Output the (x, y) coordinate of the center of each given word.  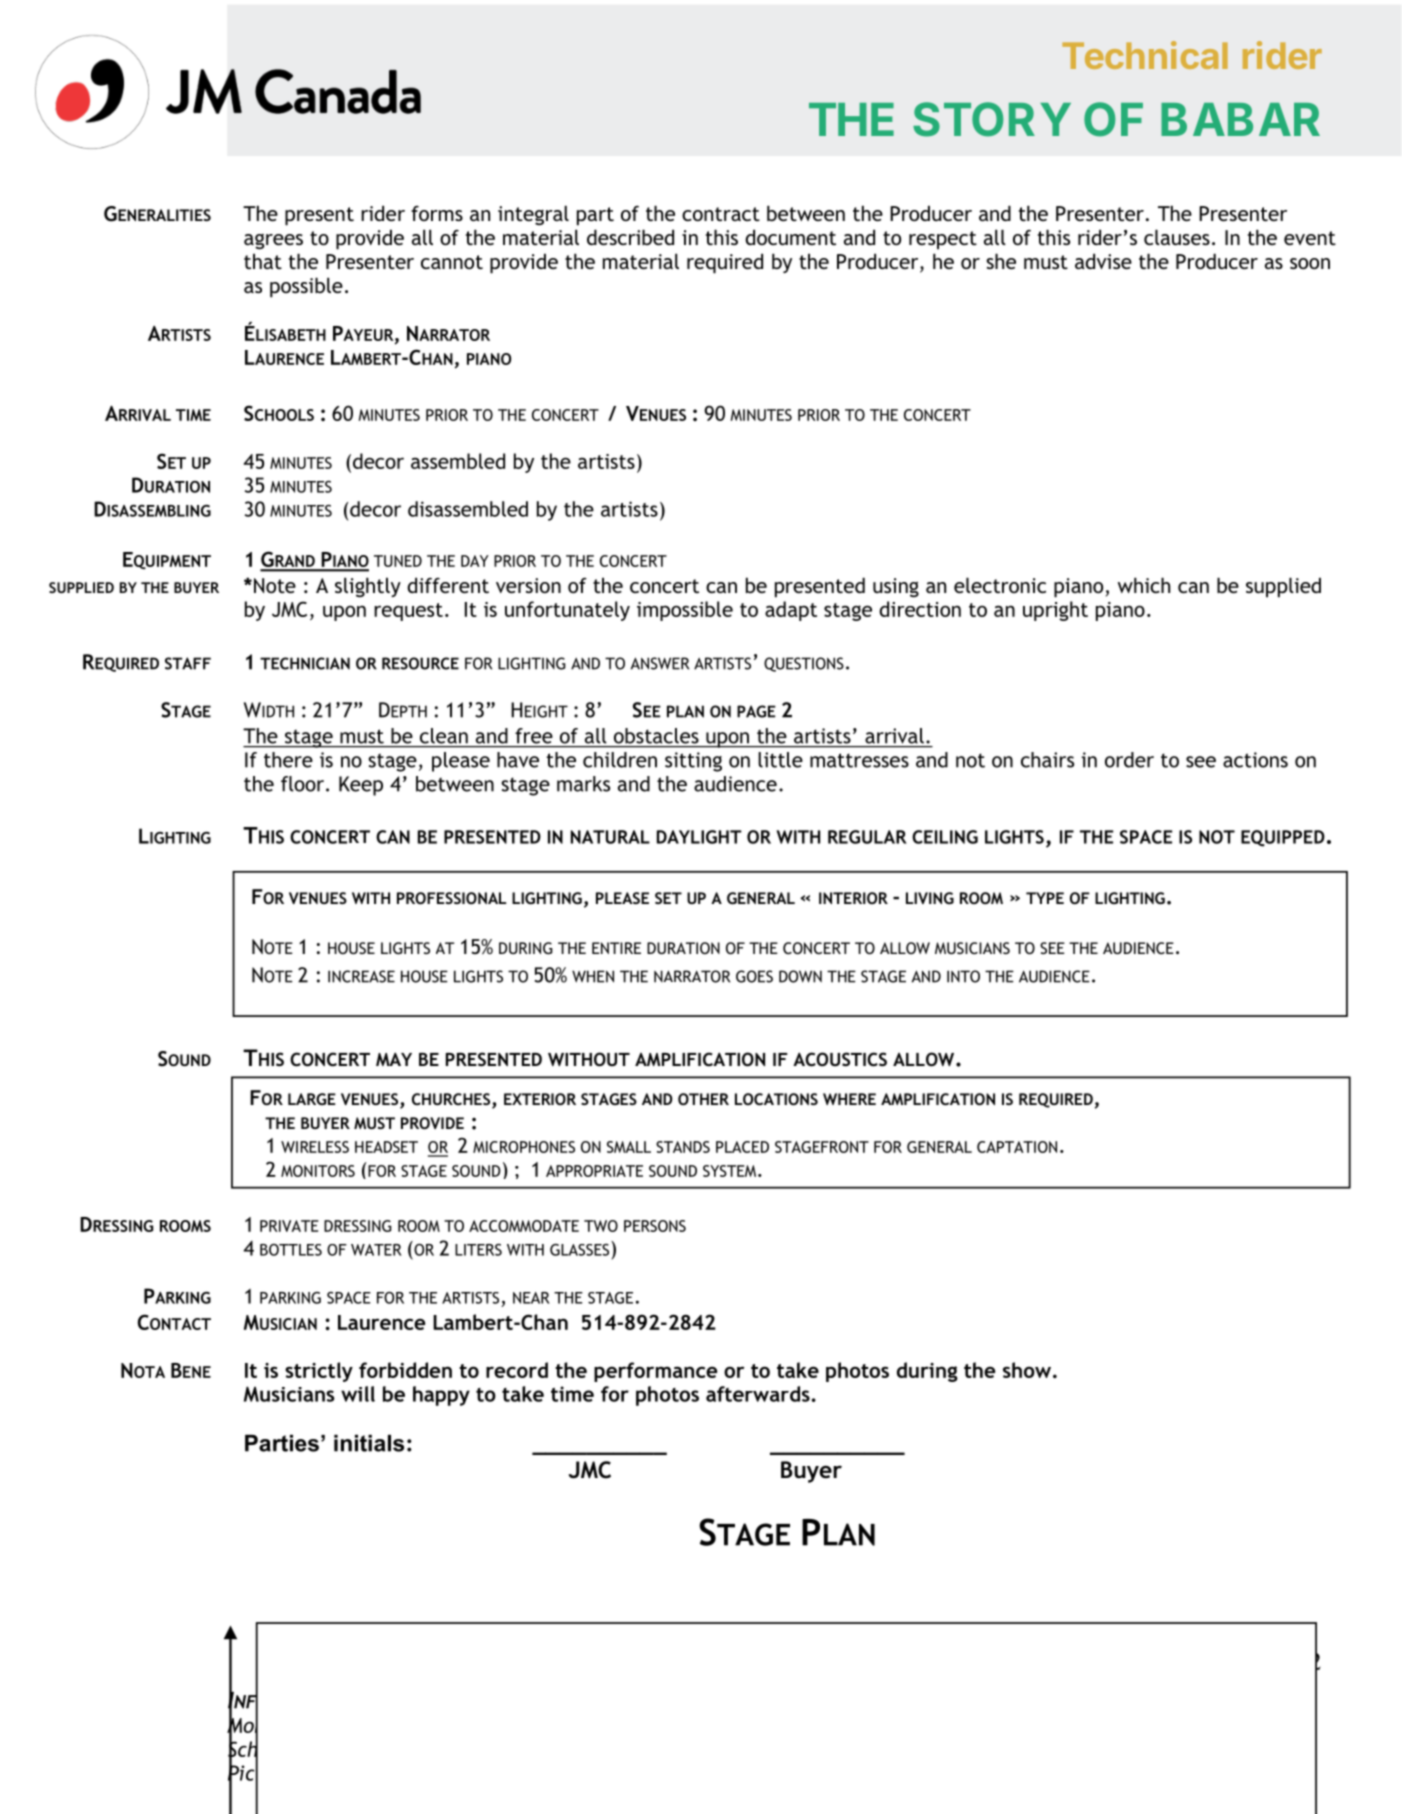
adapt (791, 611)
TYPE (1045, 898)
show (1027, 1370)
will (358, 1394)
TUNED (398, 561)
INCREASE (361, 976)
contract (721, 214)
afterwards (758, 1394)
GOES (754, 976)
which (1144, 585)
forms (437, 213)
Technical (1145, 55)
